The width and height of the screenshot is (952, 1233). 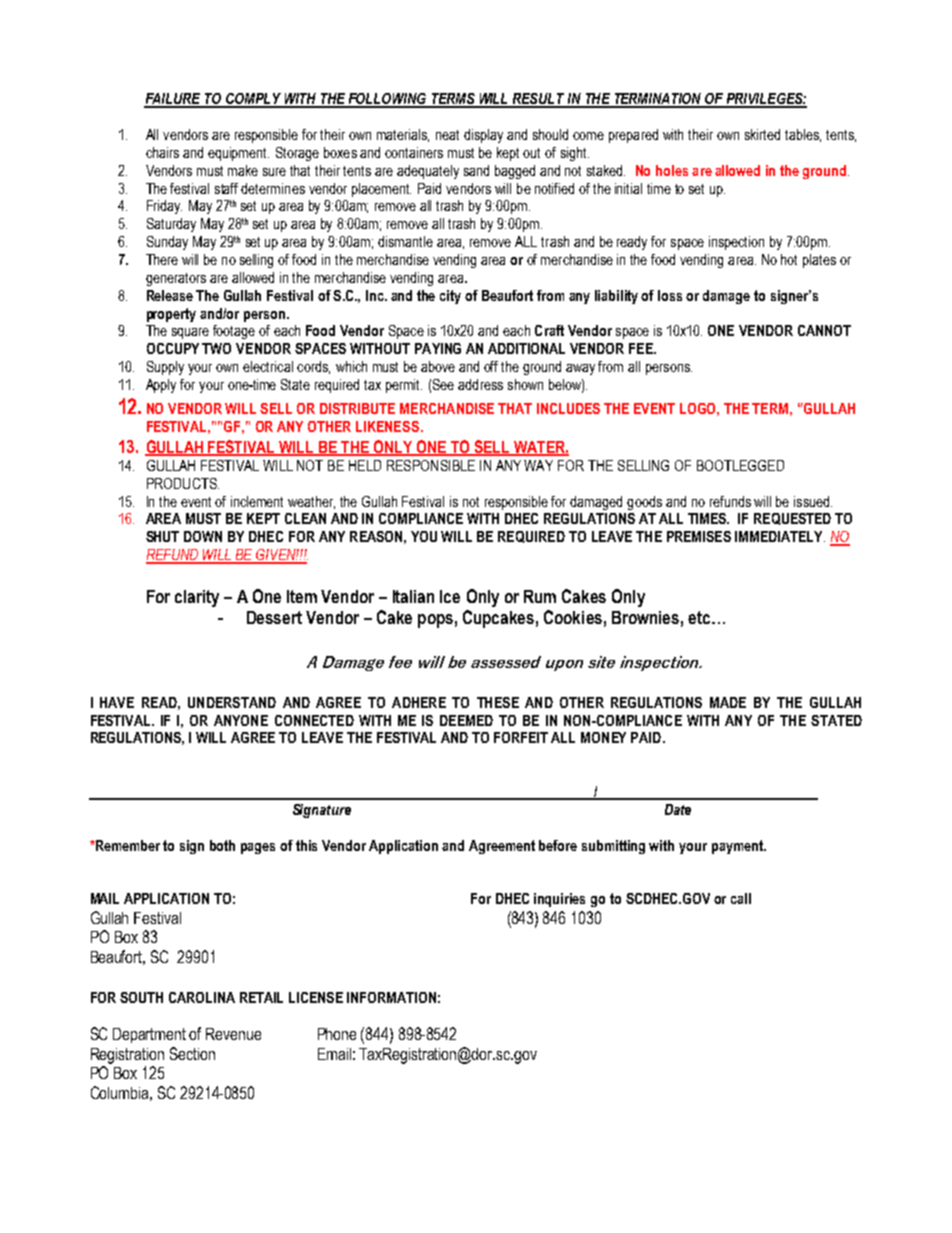 I want to click on FAILURE, so click(x=173, y=100).
